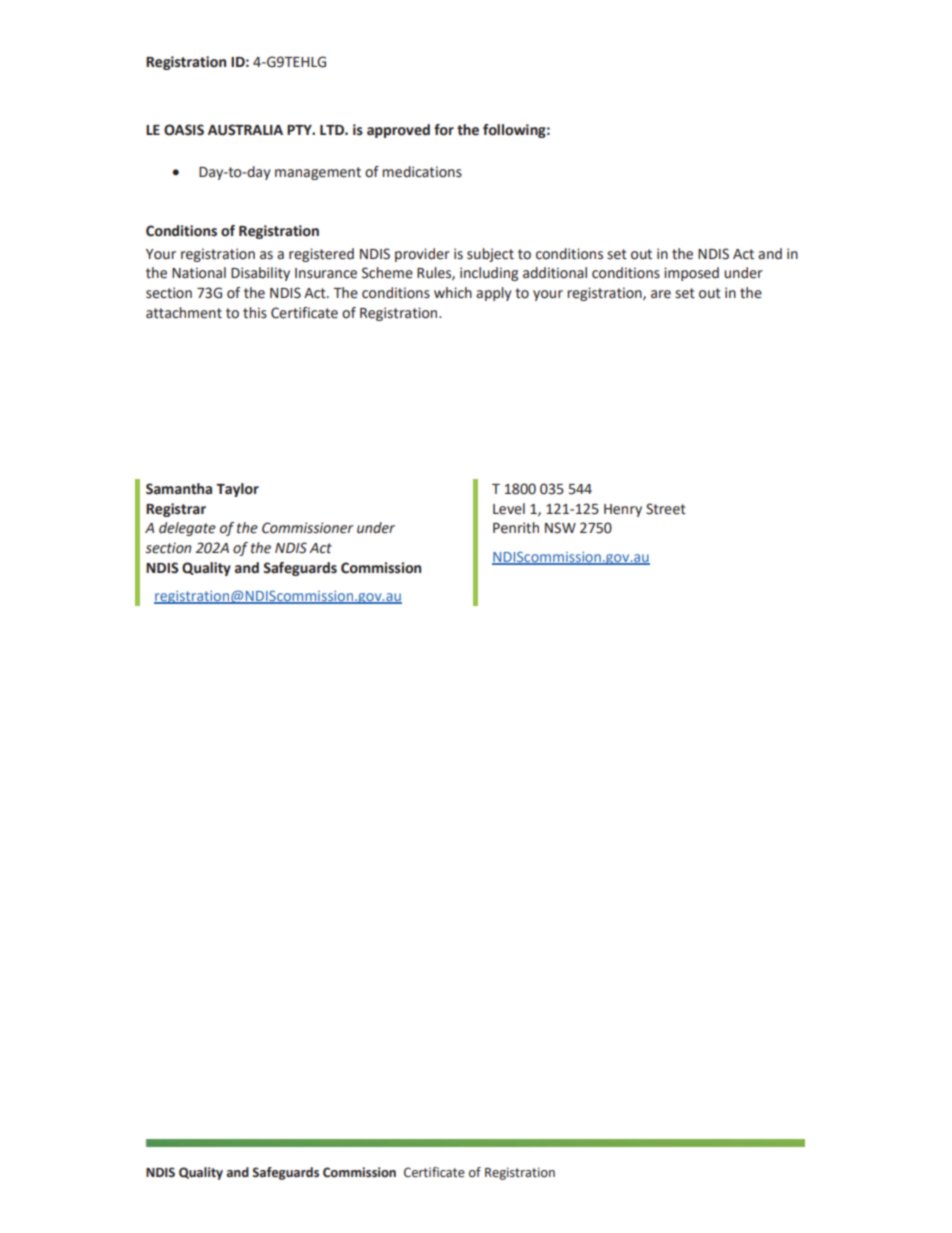 The height and width of the screenshot is (1233, 952). What do you see at coordinates (661, 294) in the screenshot?
I see `are` at bounding box center [661, 294].
